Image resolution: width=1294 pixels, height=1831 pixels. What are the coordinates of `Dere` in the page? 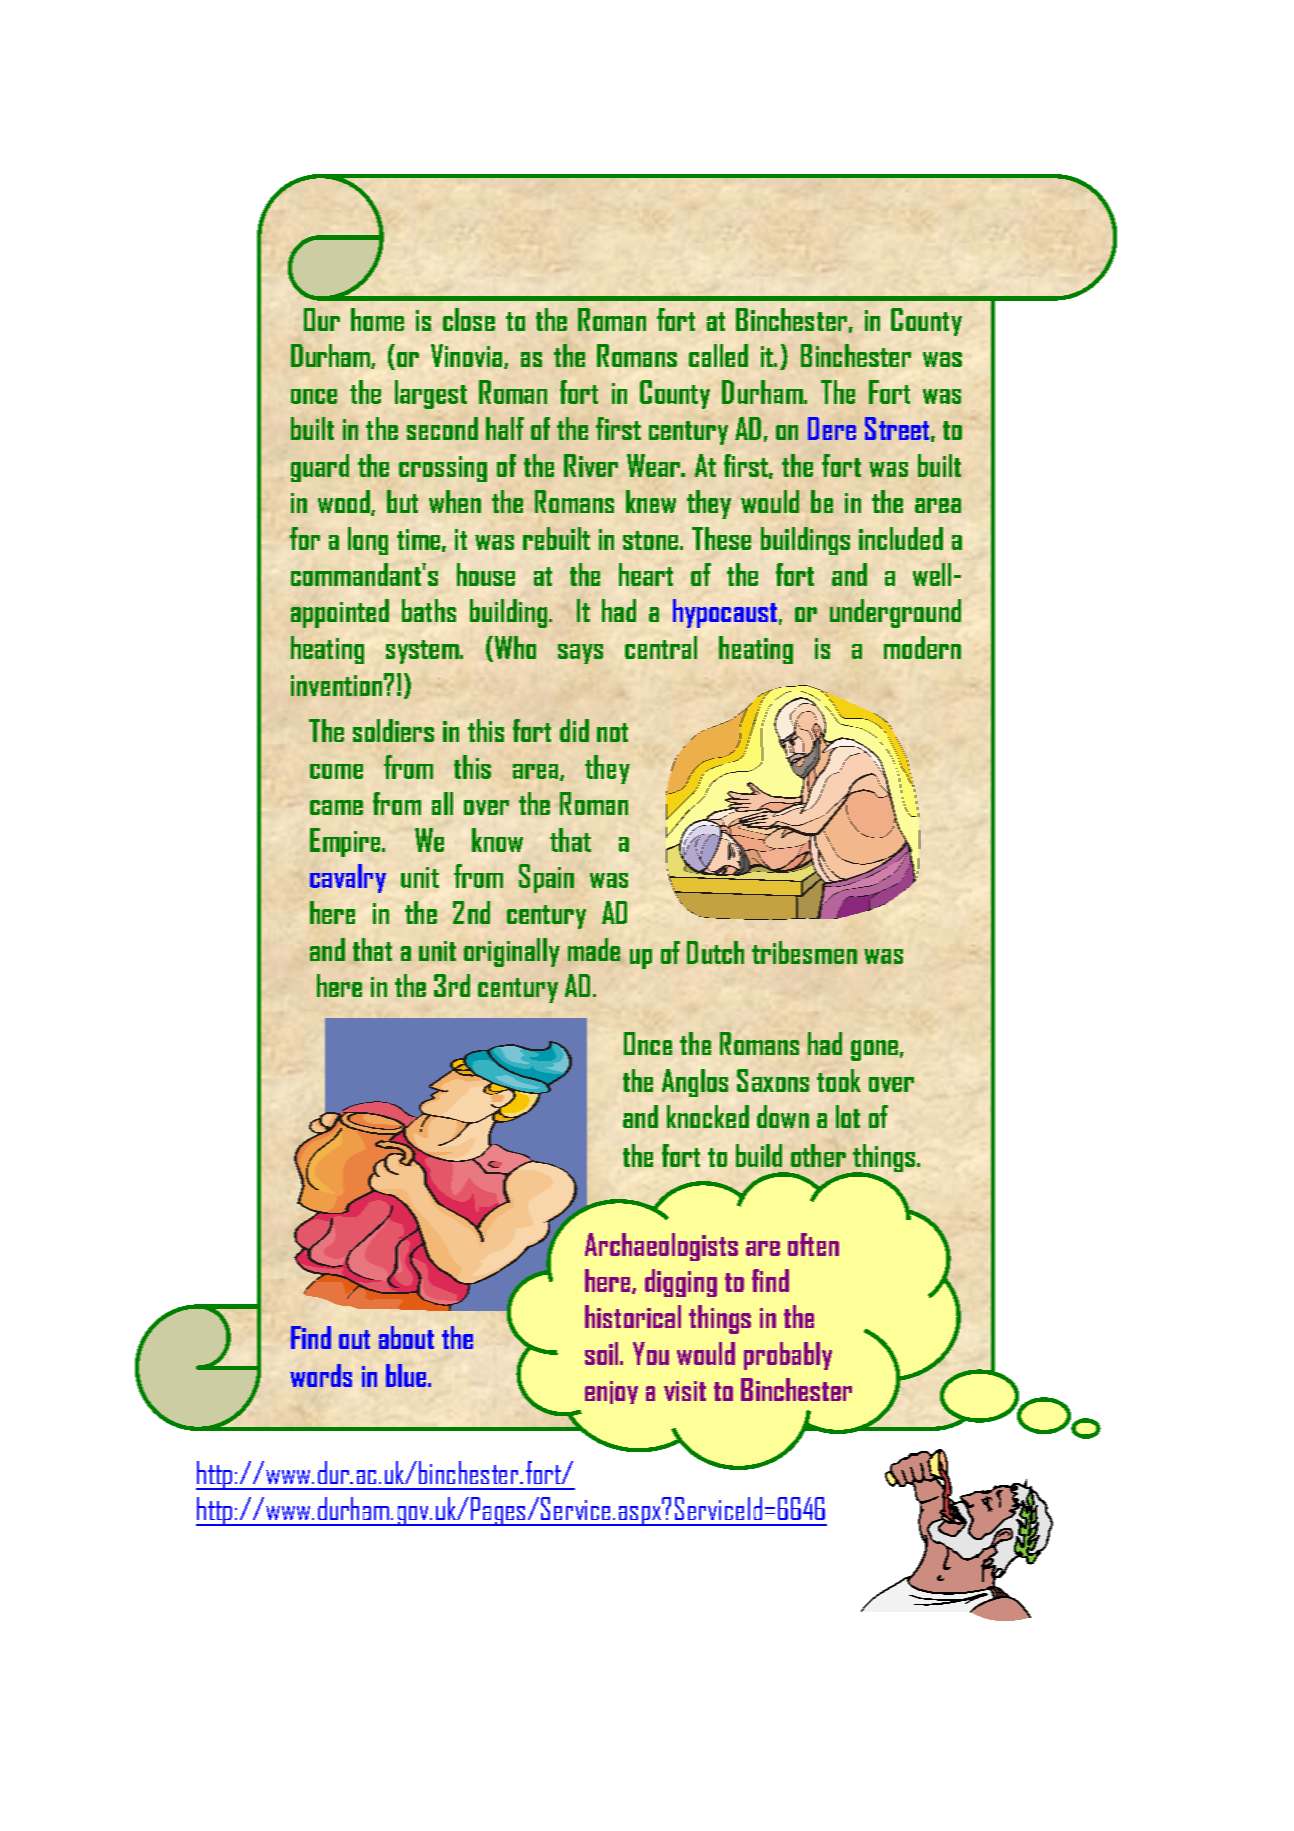 It's located at (832, 428).
